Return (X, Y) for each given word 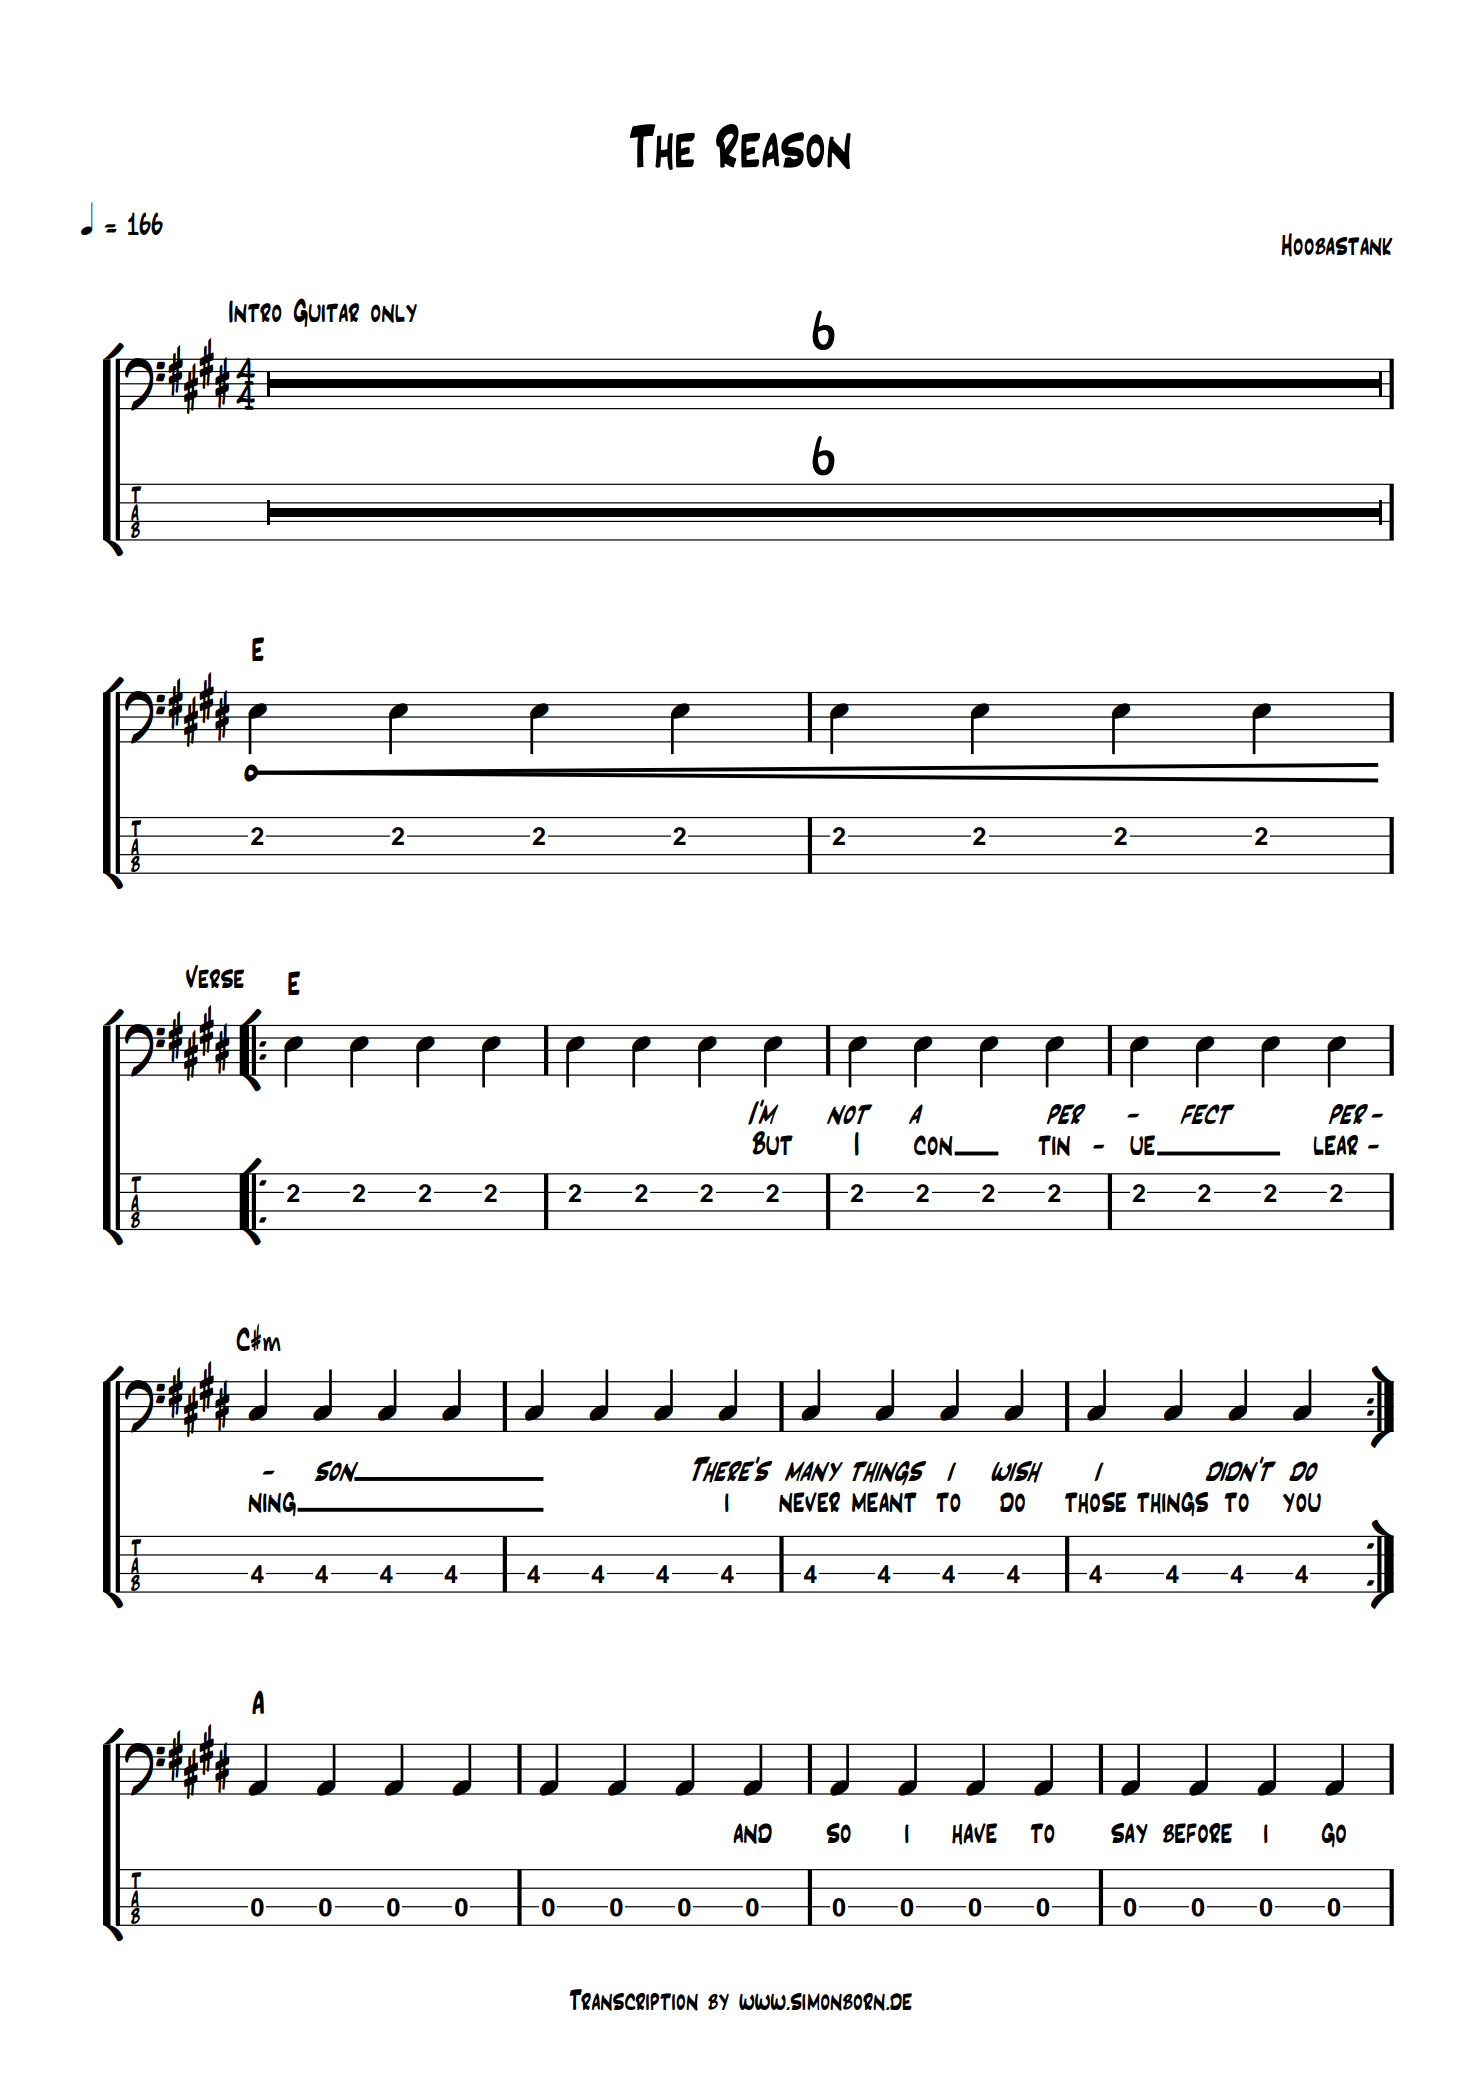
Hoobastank (1337, 245)
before (1197, 1833)
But (772, 1143)
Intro (255, 311)
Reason (783, 146)
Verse (215, 976)
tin (1054, 1145)
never (809, 1502)
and (752, 1833)
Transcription (633, 2000)
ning (273, 1504)
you (1302, 1502)
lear (1335, 1145)
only (394, 313)
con (934, 1145)
